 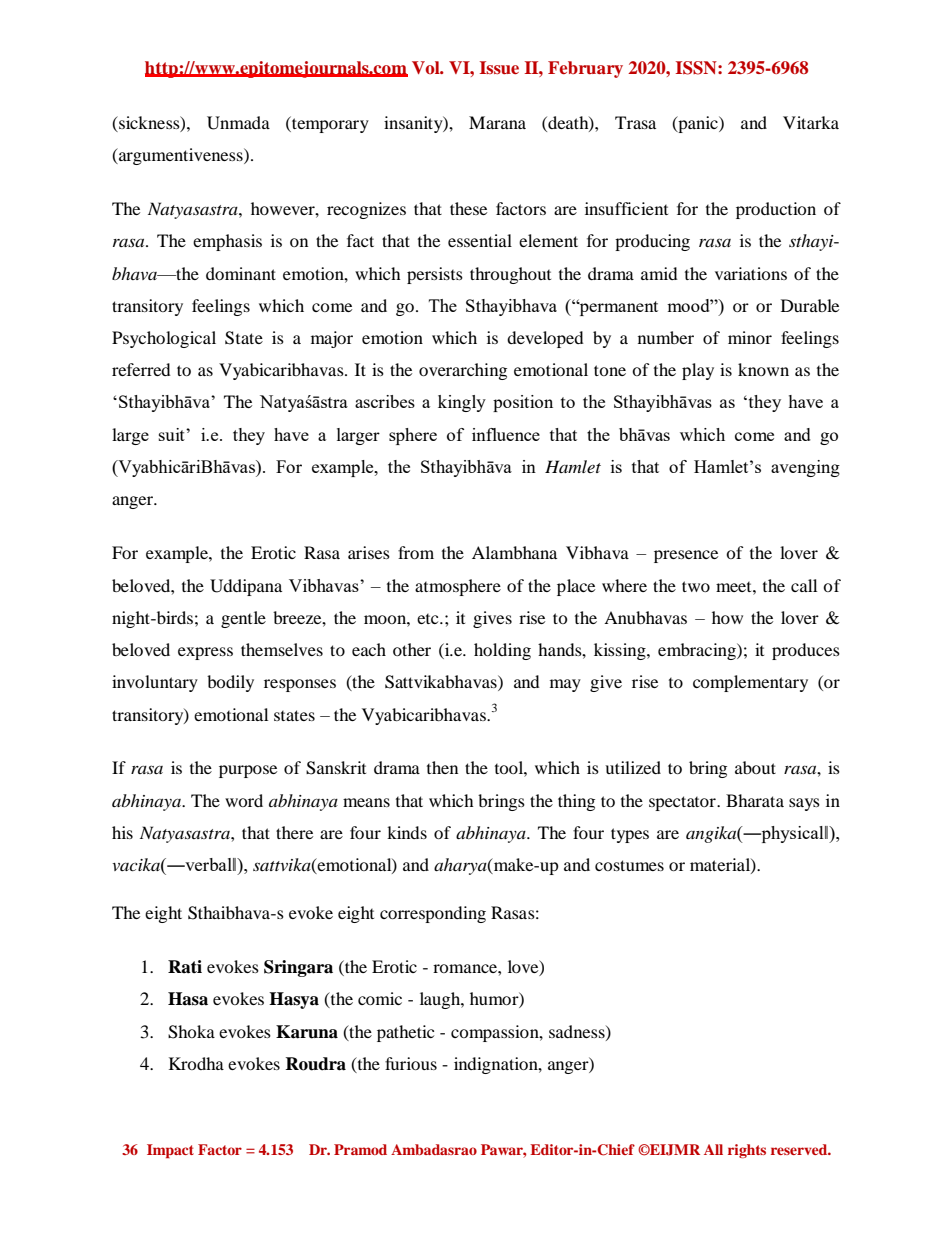 I want to click on panic, so click(x=698, y=124).
